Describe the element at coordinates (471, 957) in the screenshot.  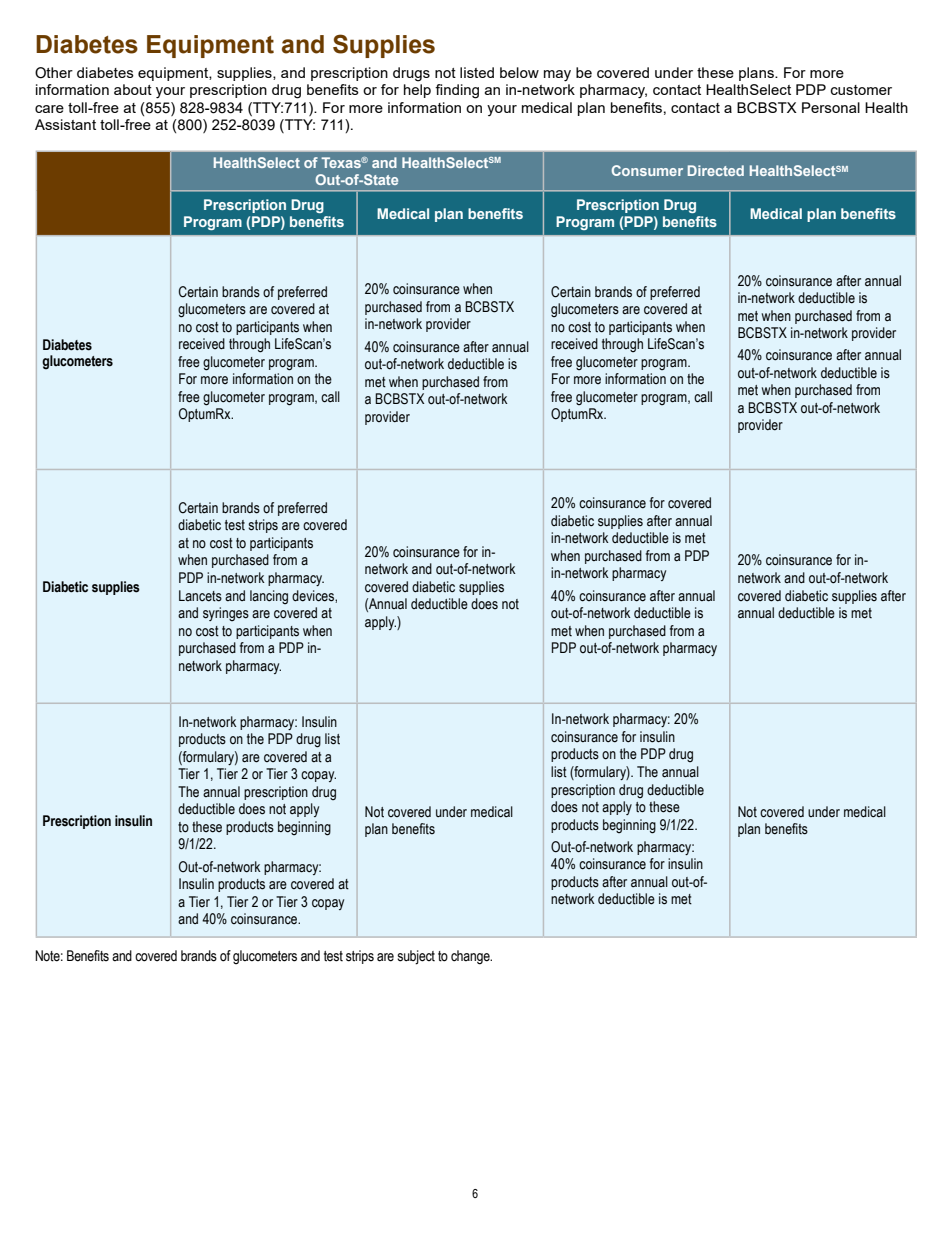
I see `change` at that location.
